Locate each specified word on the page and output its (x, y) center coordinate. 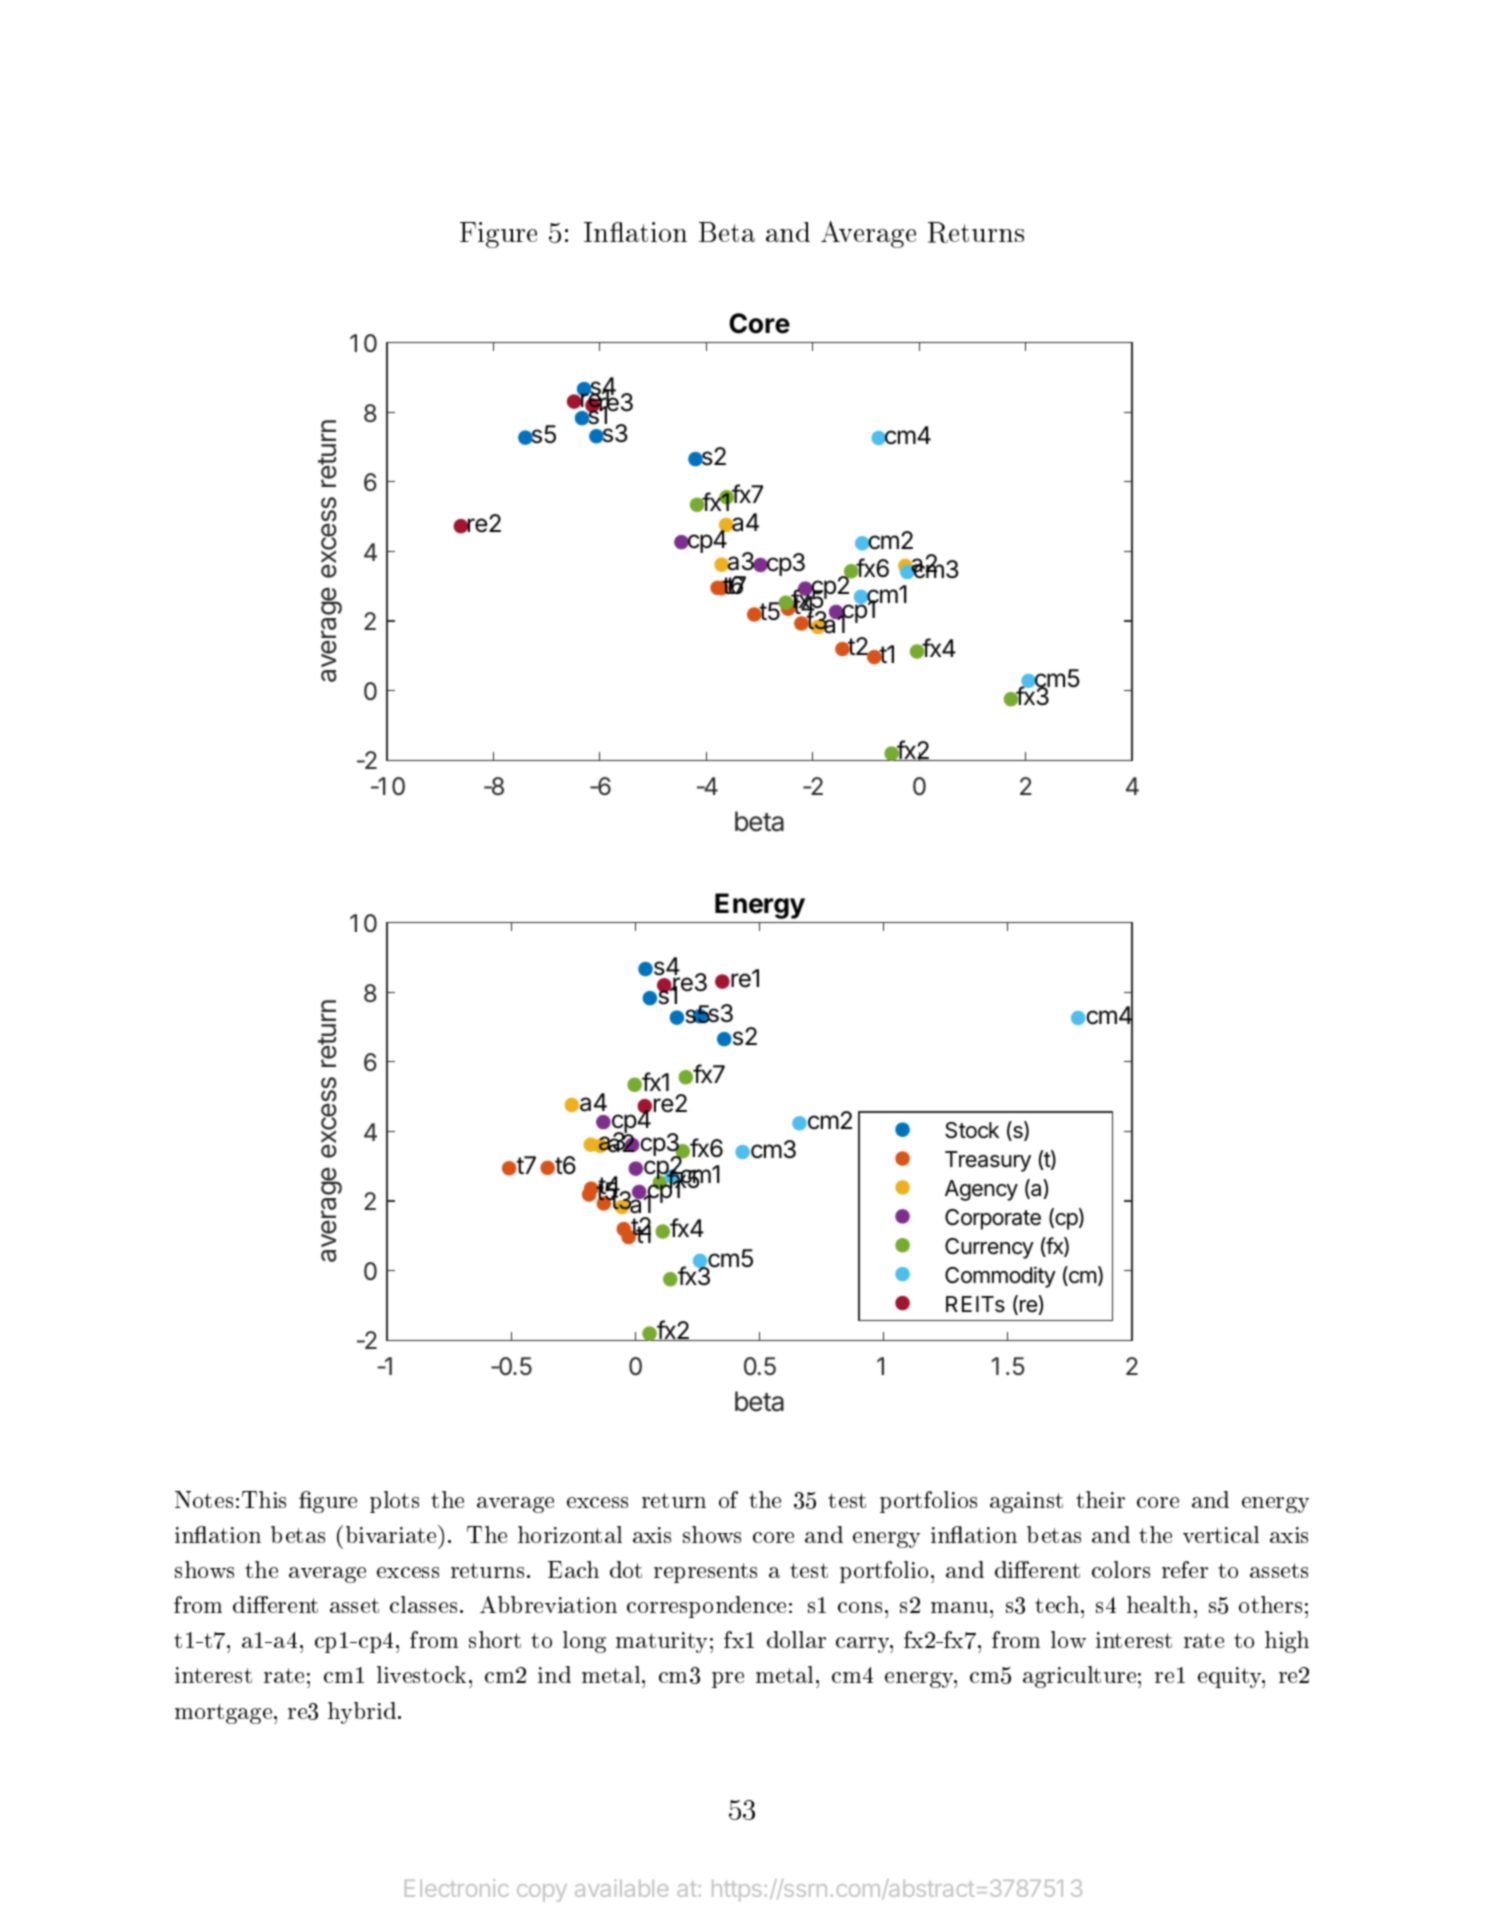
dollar (796, 1639)
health (1159, 1604)
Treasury (988, 1161)
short (495, 1639)
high (1287, 1642)
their (1100, 1499)
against (1026, 1502)
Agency (981, 1190)
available (621, 1888)
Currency (989, 1248)
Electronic (456, 1888)
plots (394, 1502)
